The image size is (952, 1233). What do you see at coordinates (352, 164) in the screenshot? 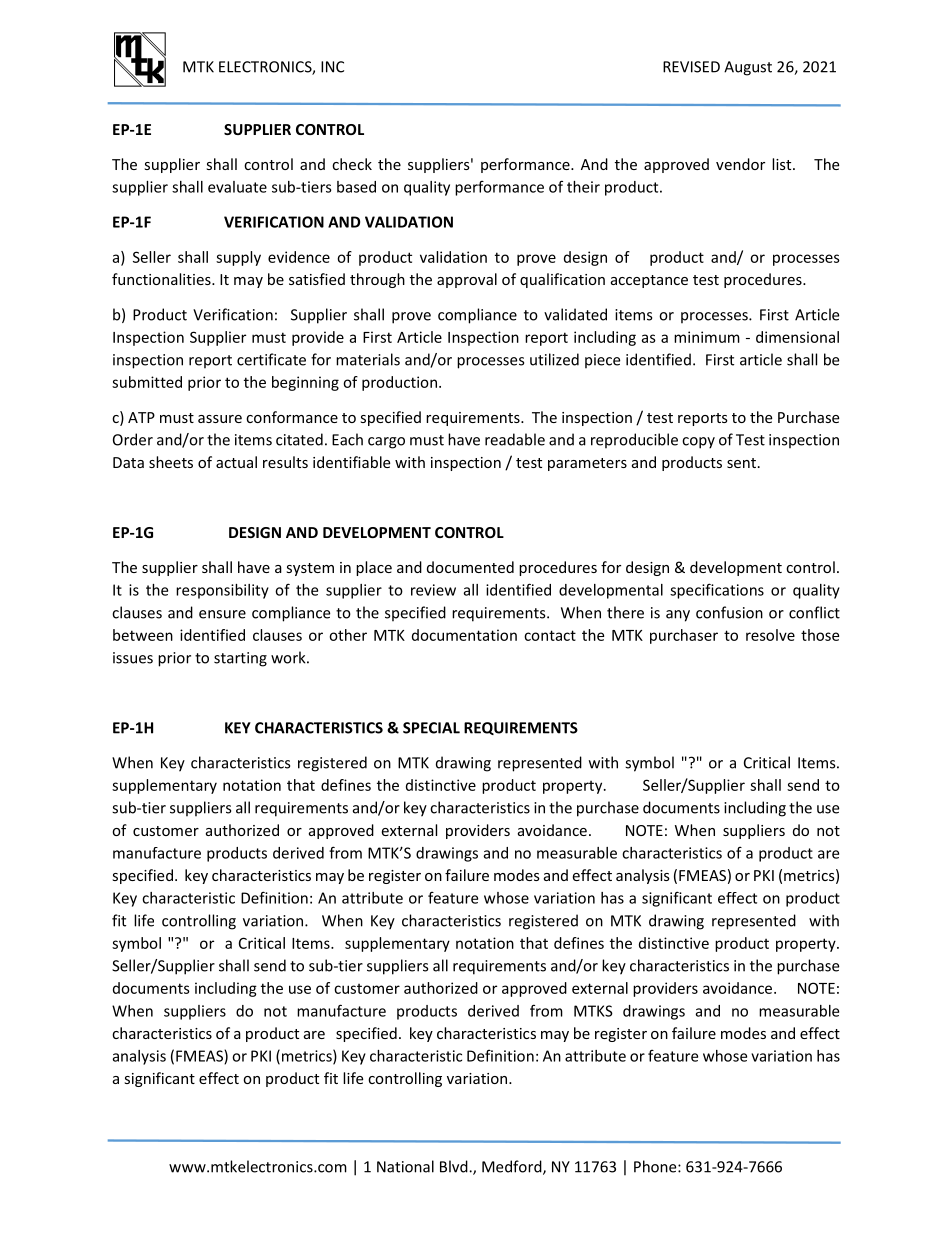
I see `check` at bounding box center [352, 164].
